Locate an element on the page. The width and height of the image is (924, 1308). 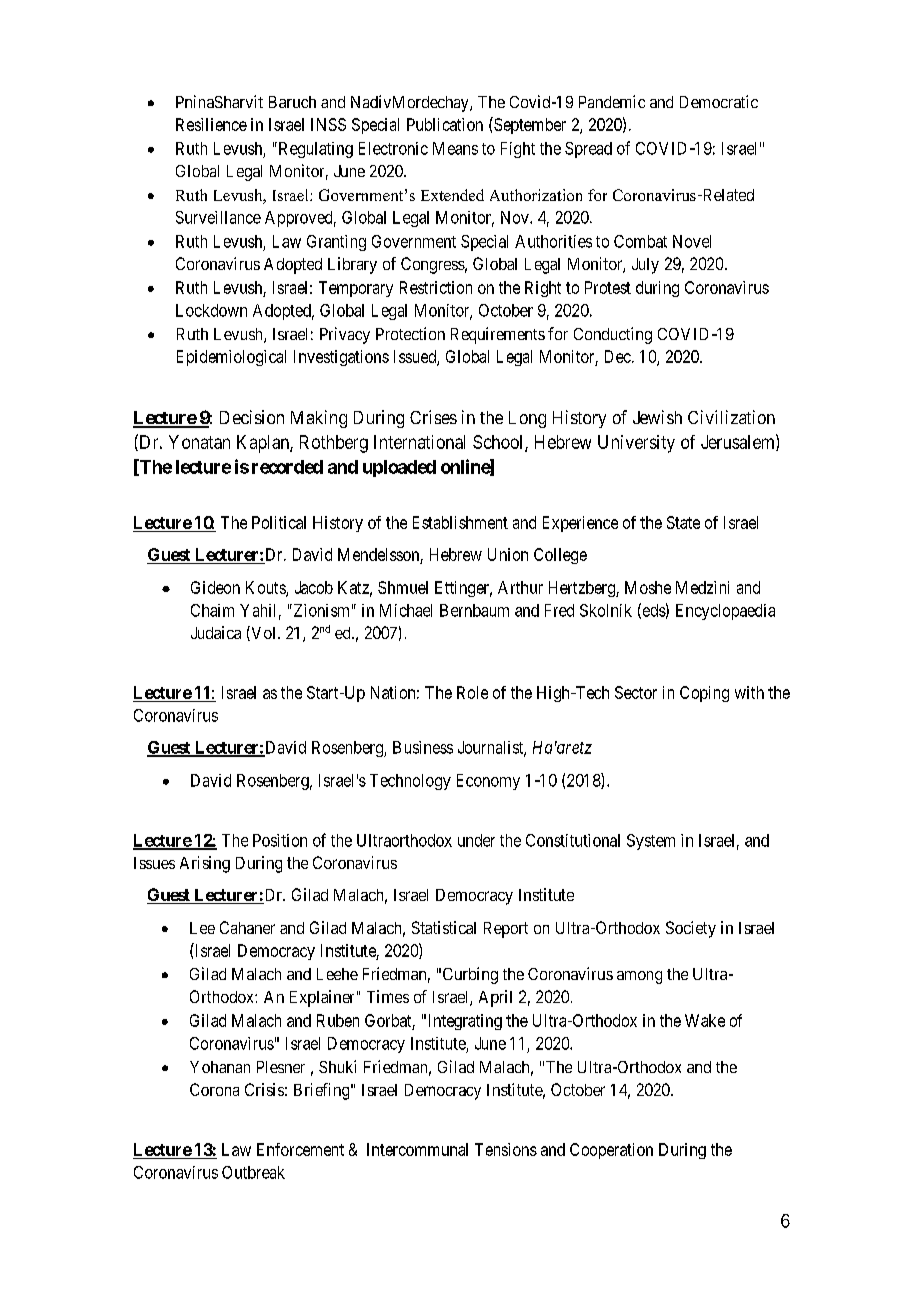
Chaim is located at coordinates (212, 610).
